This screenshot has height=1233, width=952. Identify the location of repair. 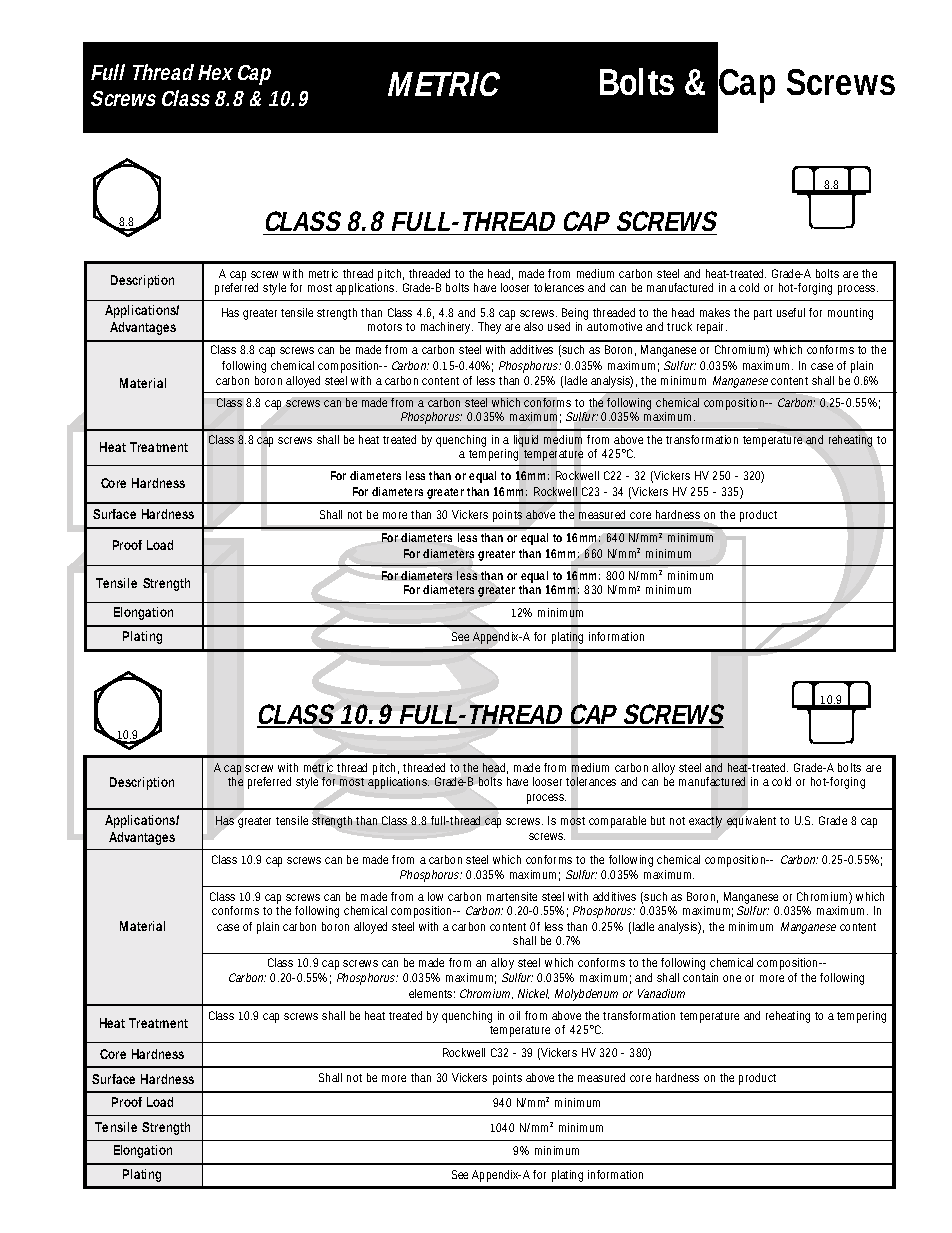
(712, 328).
